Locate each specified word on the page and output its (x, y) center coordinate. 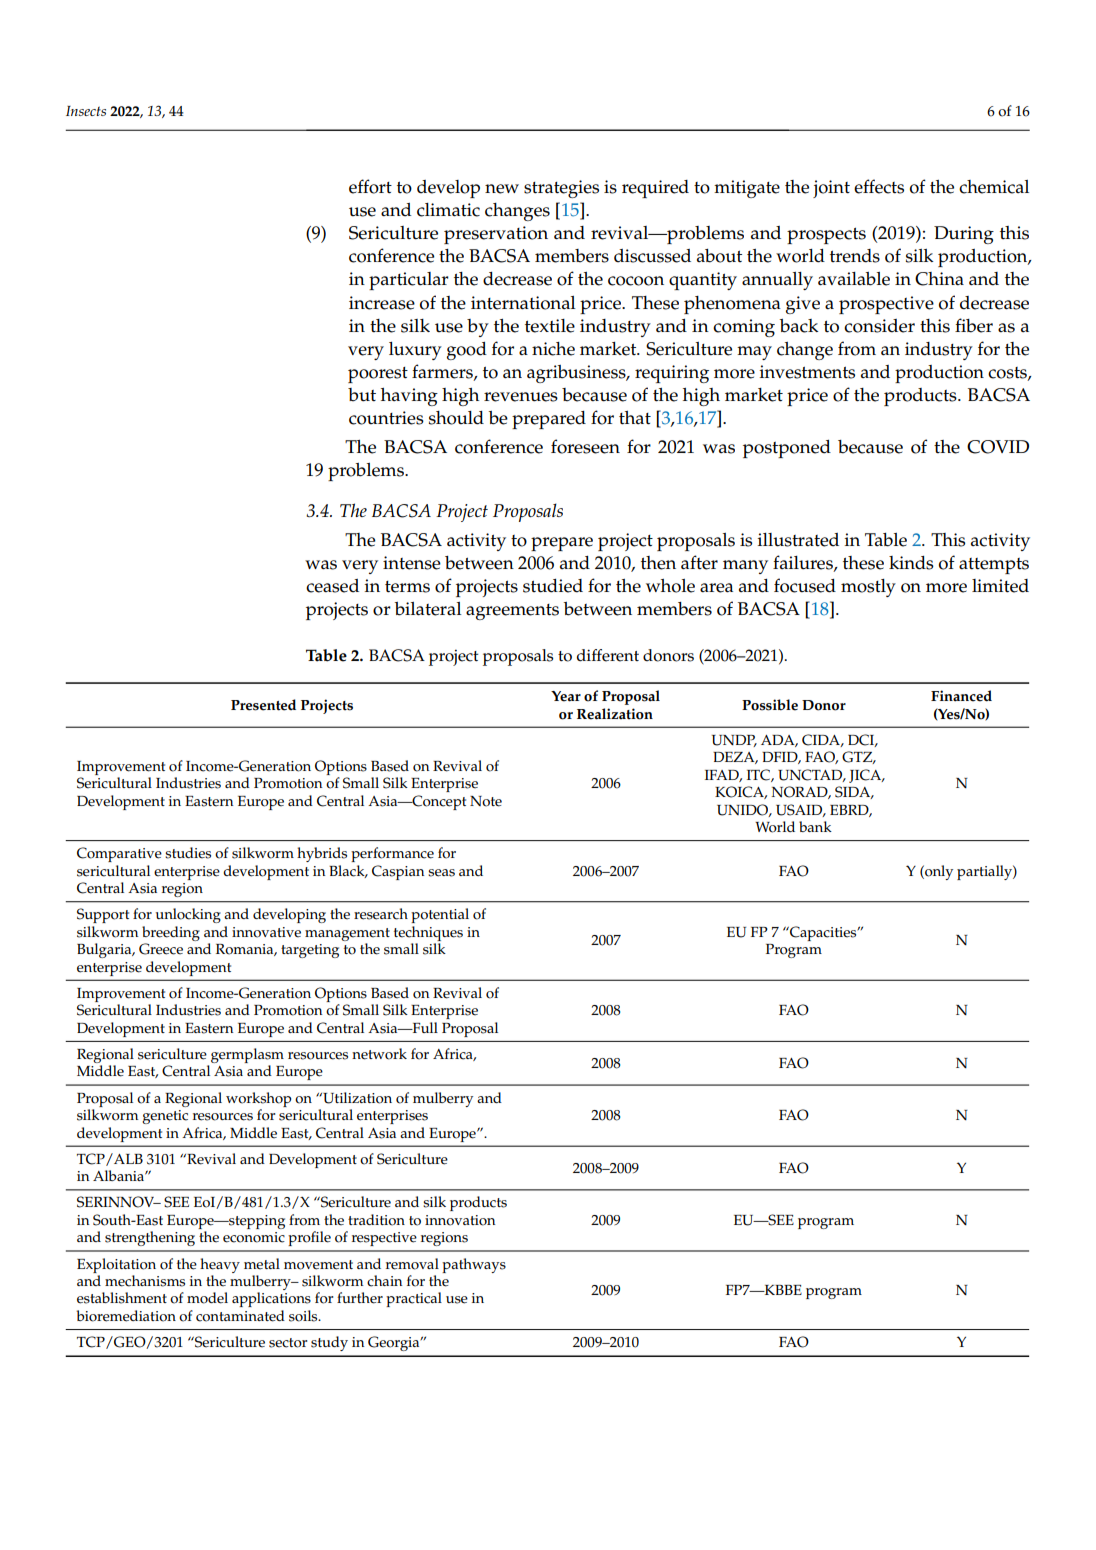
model (207, 1298)
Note (486, 801)
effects (879, 186)
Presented (263, 705)
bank (815, 826)
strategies (561, 189)
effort (370, 186)
